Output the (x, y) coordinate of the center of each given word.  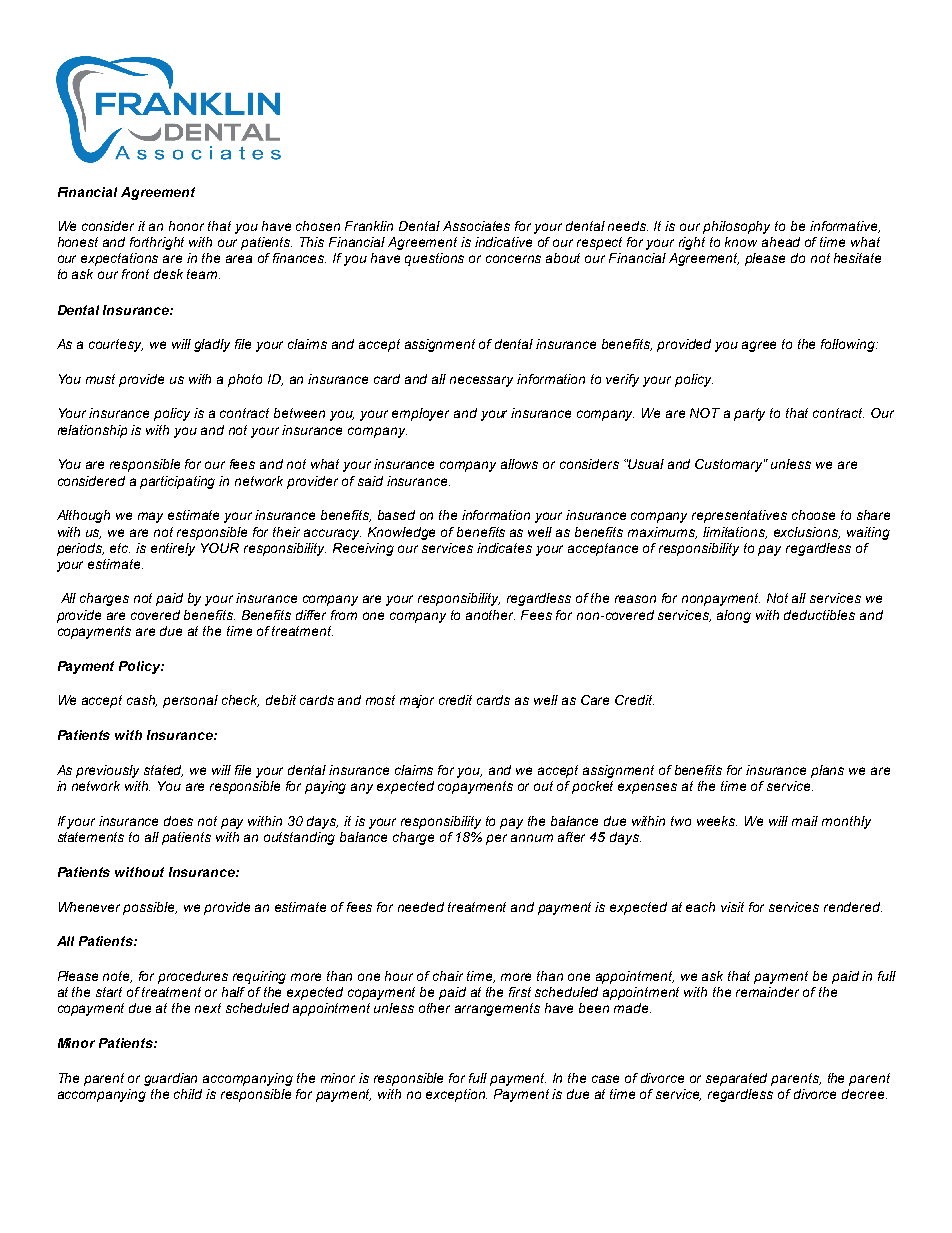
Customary (730, 465)
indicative (503, 242)
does (178, 821)
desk (168, 274)
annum (532, 838)
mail (805, 821)
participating (177, 482)
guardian (170, 1079)
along (734, 616)
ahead (781, 242)
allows (519, 464)
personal (190, 701)
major (417, 701)
